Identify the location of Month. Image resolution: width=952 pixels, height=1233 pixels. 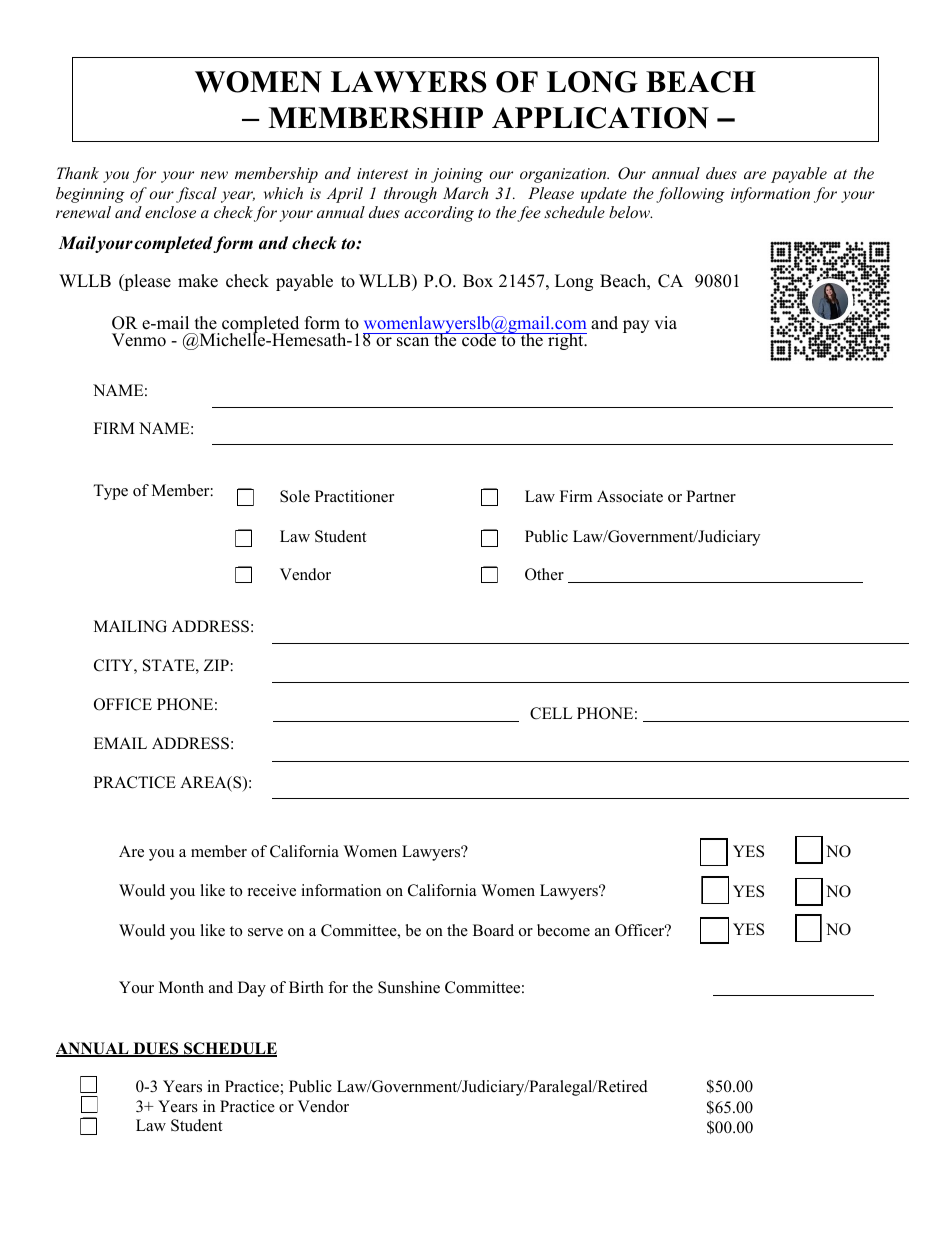
(181, 987).
